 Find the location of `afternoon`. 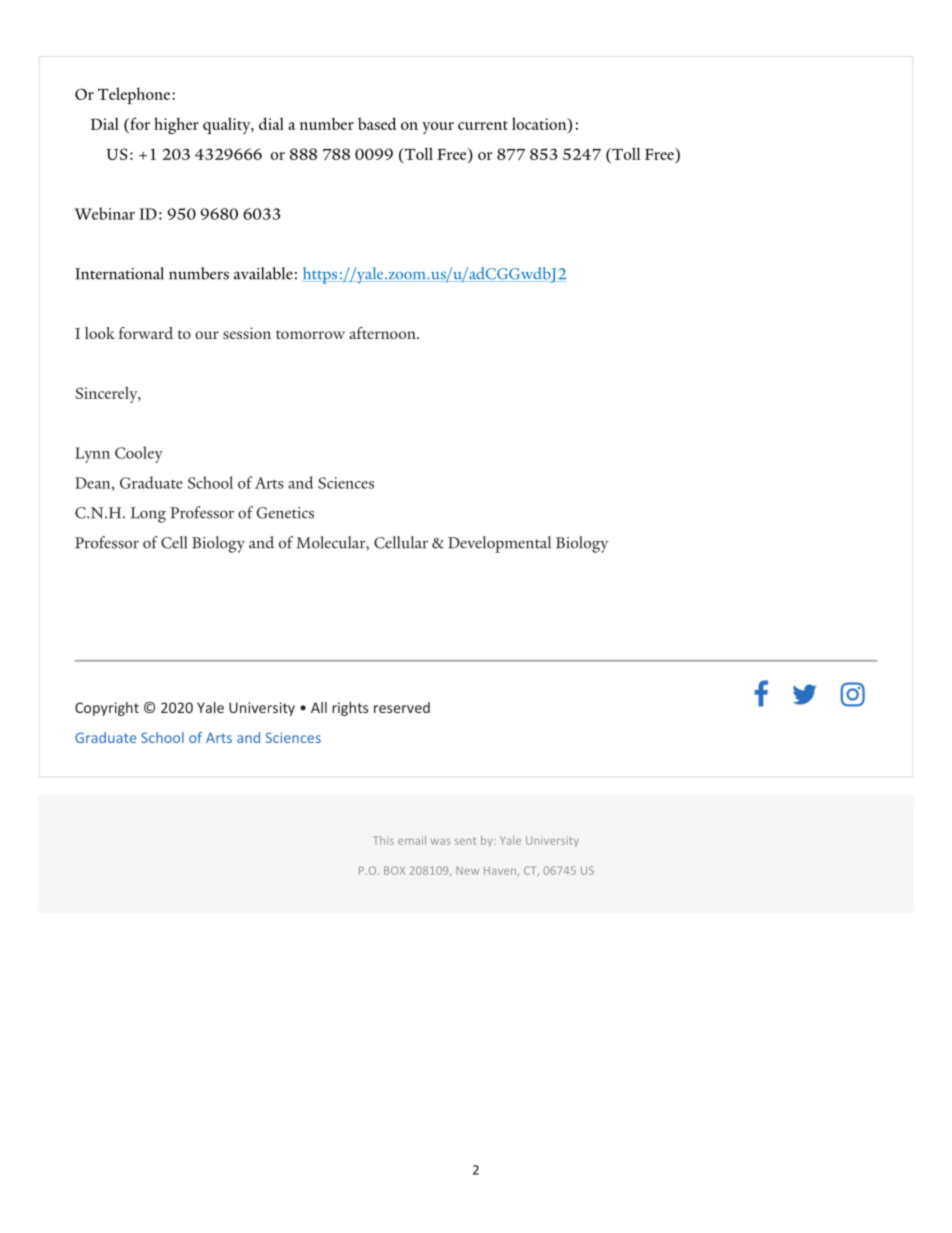

afternoon is located at coordinates (383, 333).
